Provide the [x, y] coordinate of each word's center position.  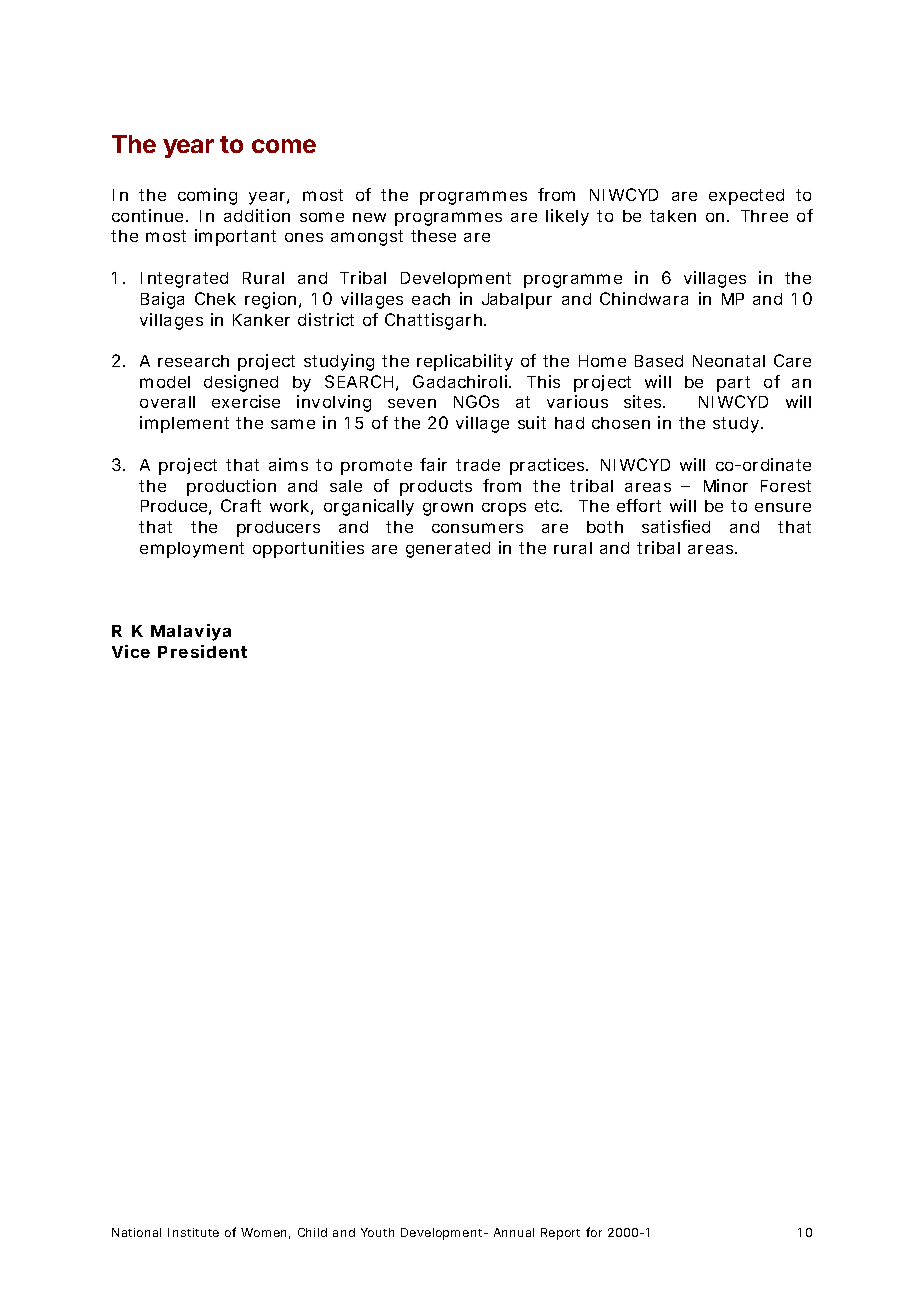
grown [448, 509]
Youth [377, 1232]
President [202, 651]
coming [207, 196]
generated [448, 550]
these [433, 236]
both [605, 527]
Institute [193, 1232]
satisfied [676, 526]
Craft [241, 505]
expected [746, 197]
